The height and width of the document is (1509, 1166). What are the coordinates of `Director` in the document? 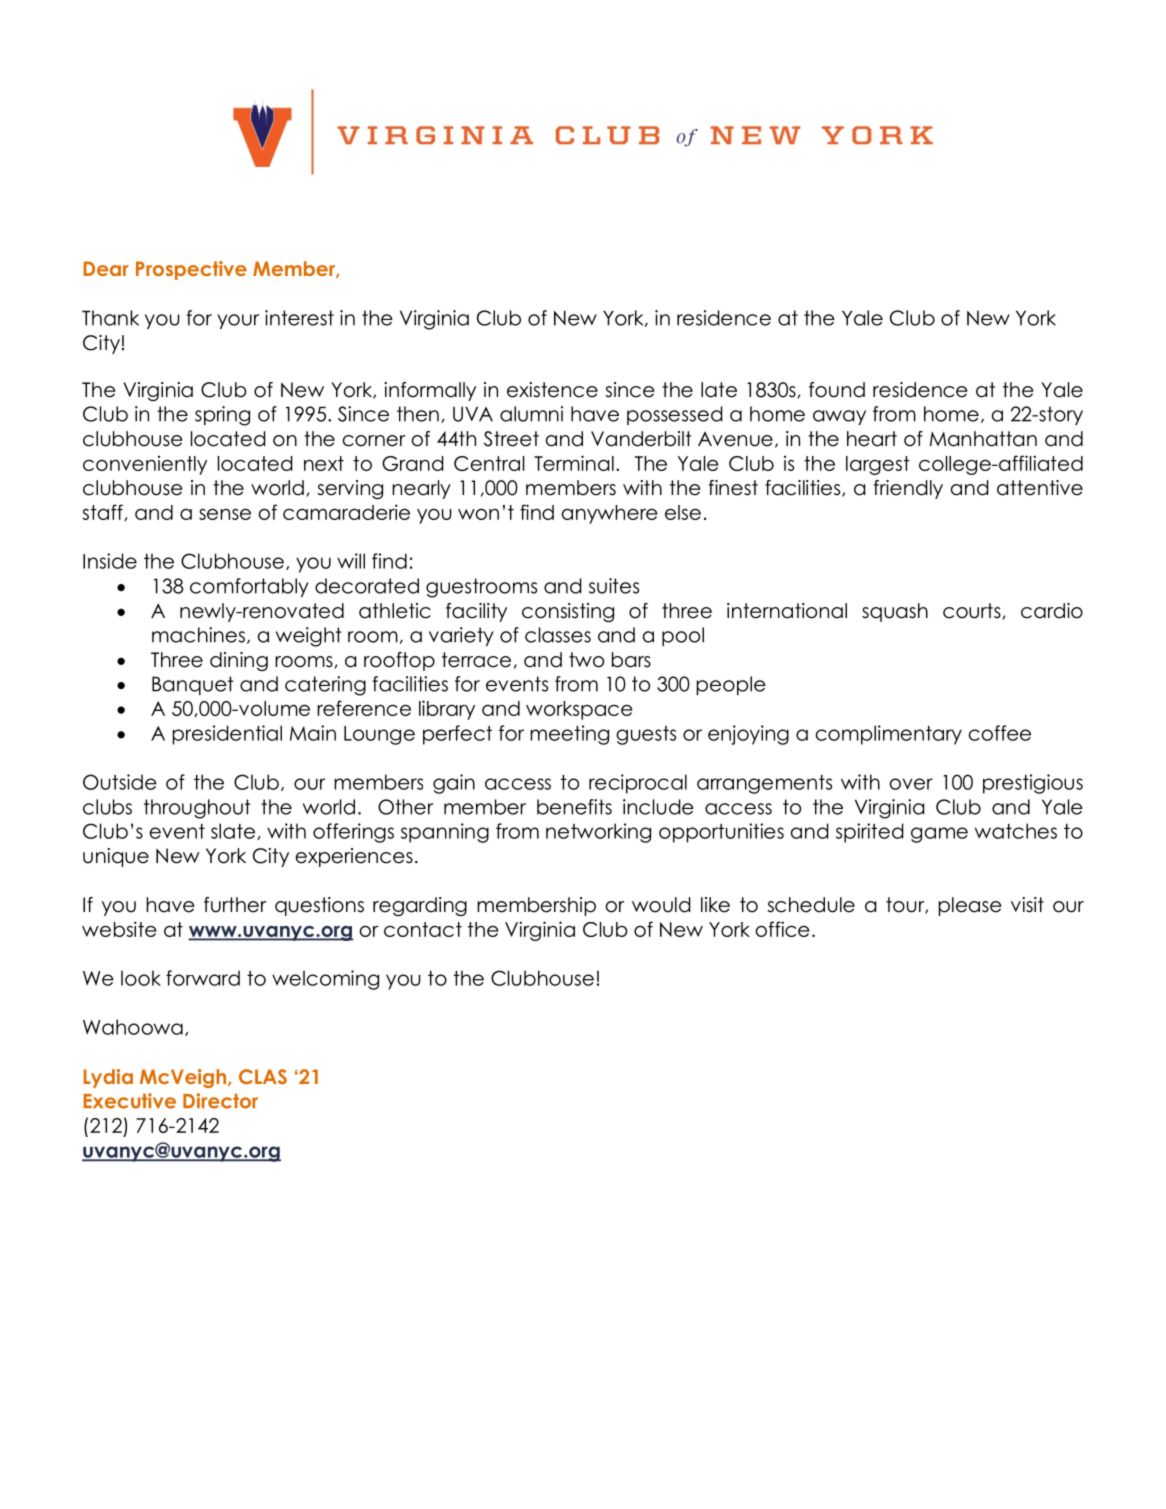 It's located at (220, 1101).
